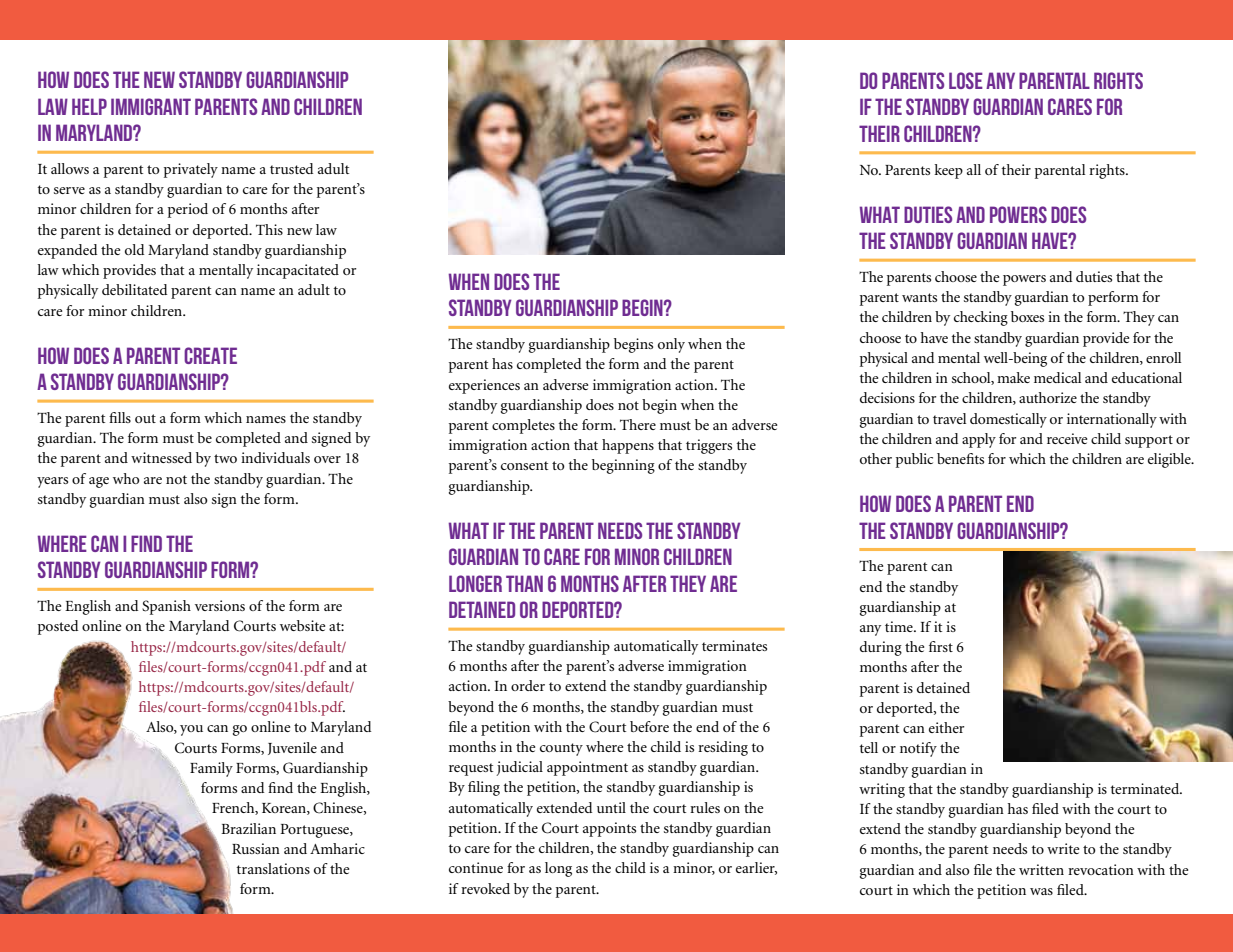 Image resolution: width=1233 pixels, height=952 pixels. I want to click on debilitated, so click(134, 289).
